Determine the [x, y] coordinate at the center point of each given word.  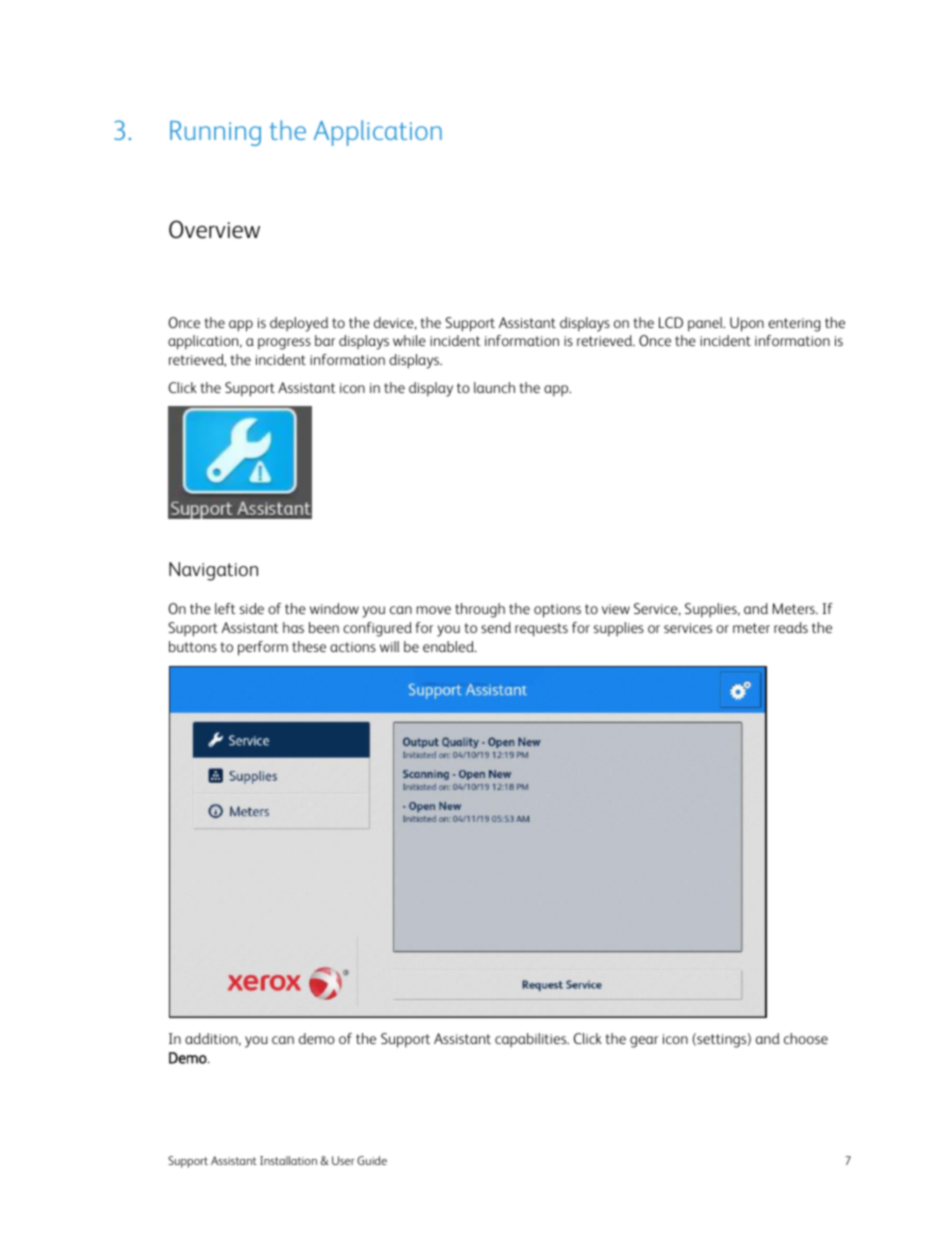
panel [706, 324]
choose [806, 1038]
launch [494, 387]
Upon [747, 324]
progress [284, 344]
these [309, 646]
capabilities [532, 1040]
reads [791, 627]
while [409, 340]
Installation [288, 1160]
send [496, 627]
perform [263, 648]
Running [215, 133]
